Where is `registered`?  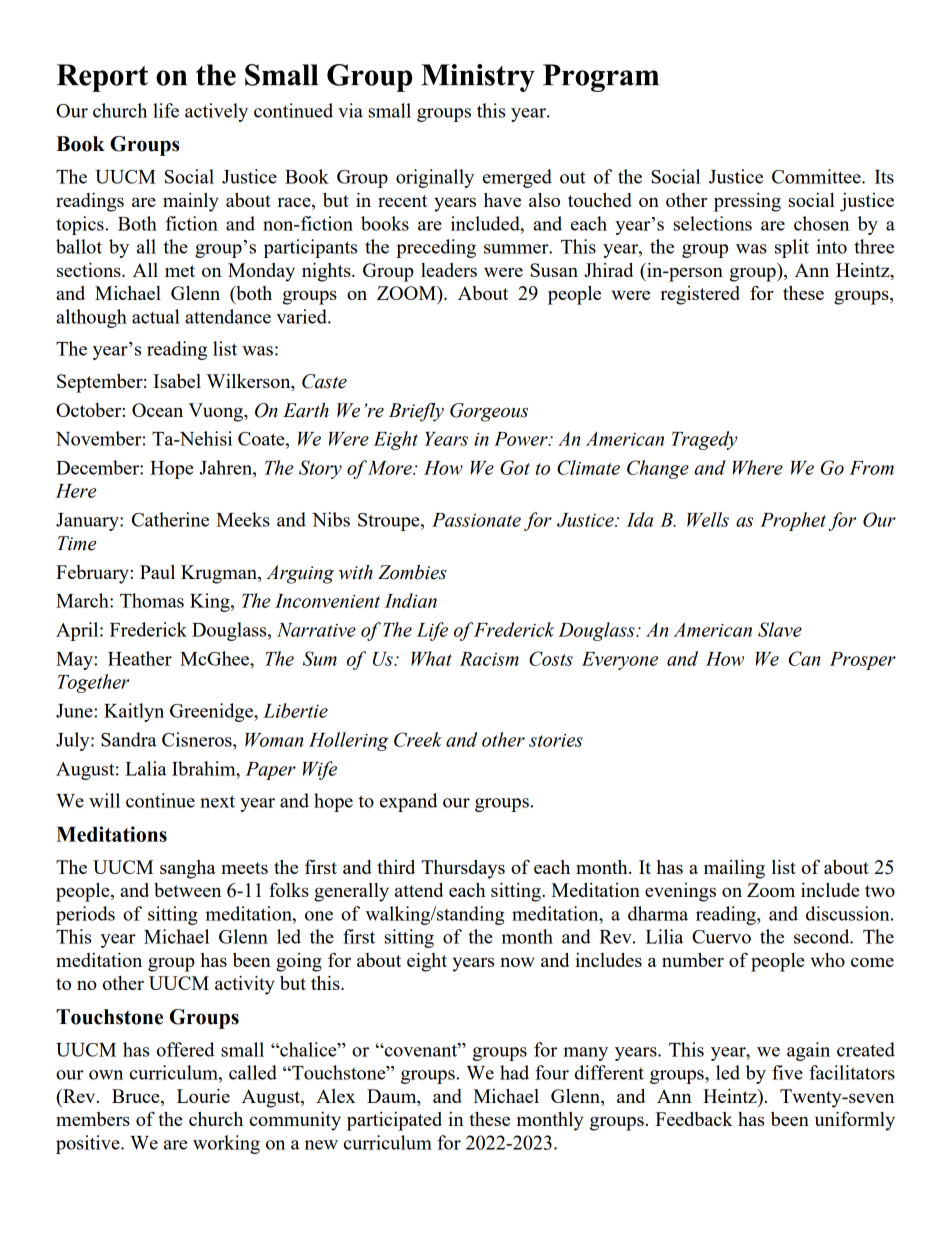 registered is located at coordinates (700, 295).
